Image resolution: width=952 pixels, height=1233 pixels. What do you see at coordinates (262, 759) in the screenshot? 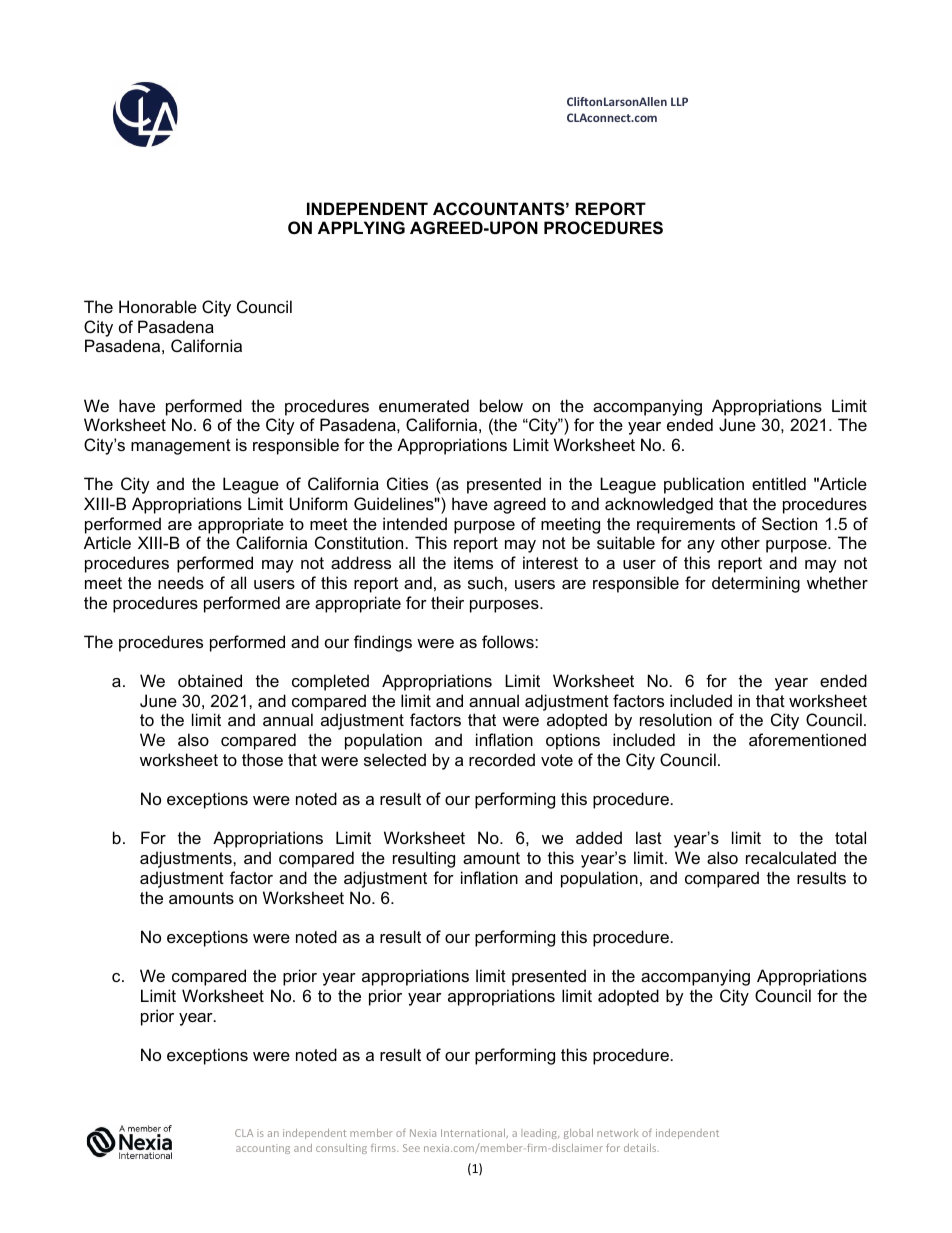
I see `those` at bounding box center [262, 759].
